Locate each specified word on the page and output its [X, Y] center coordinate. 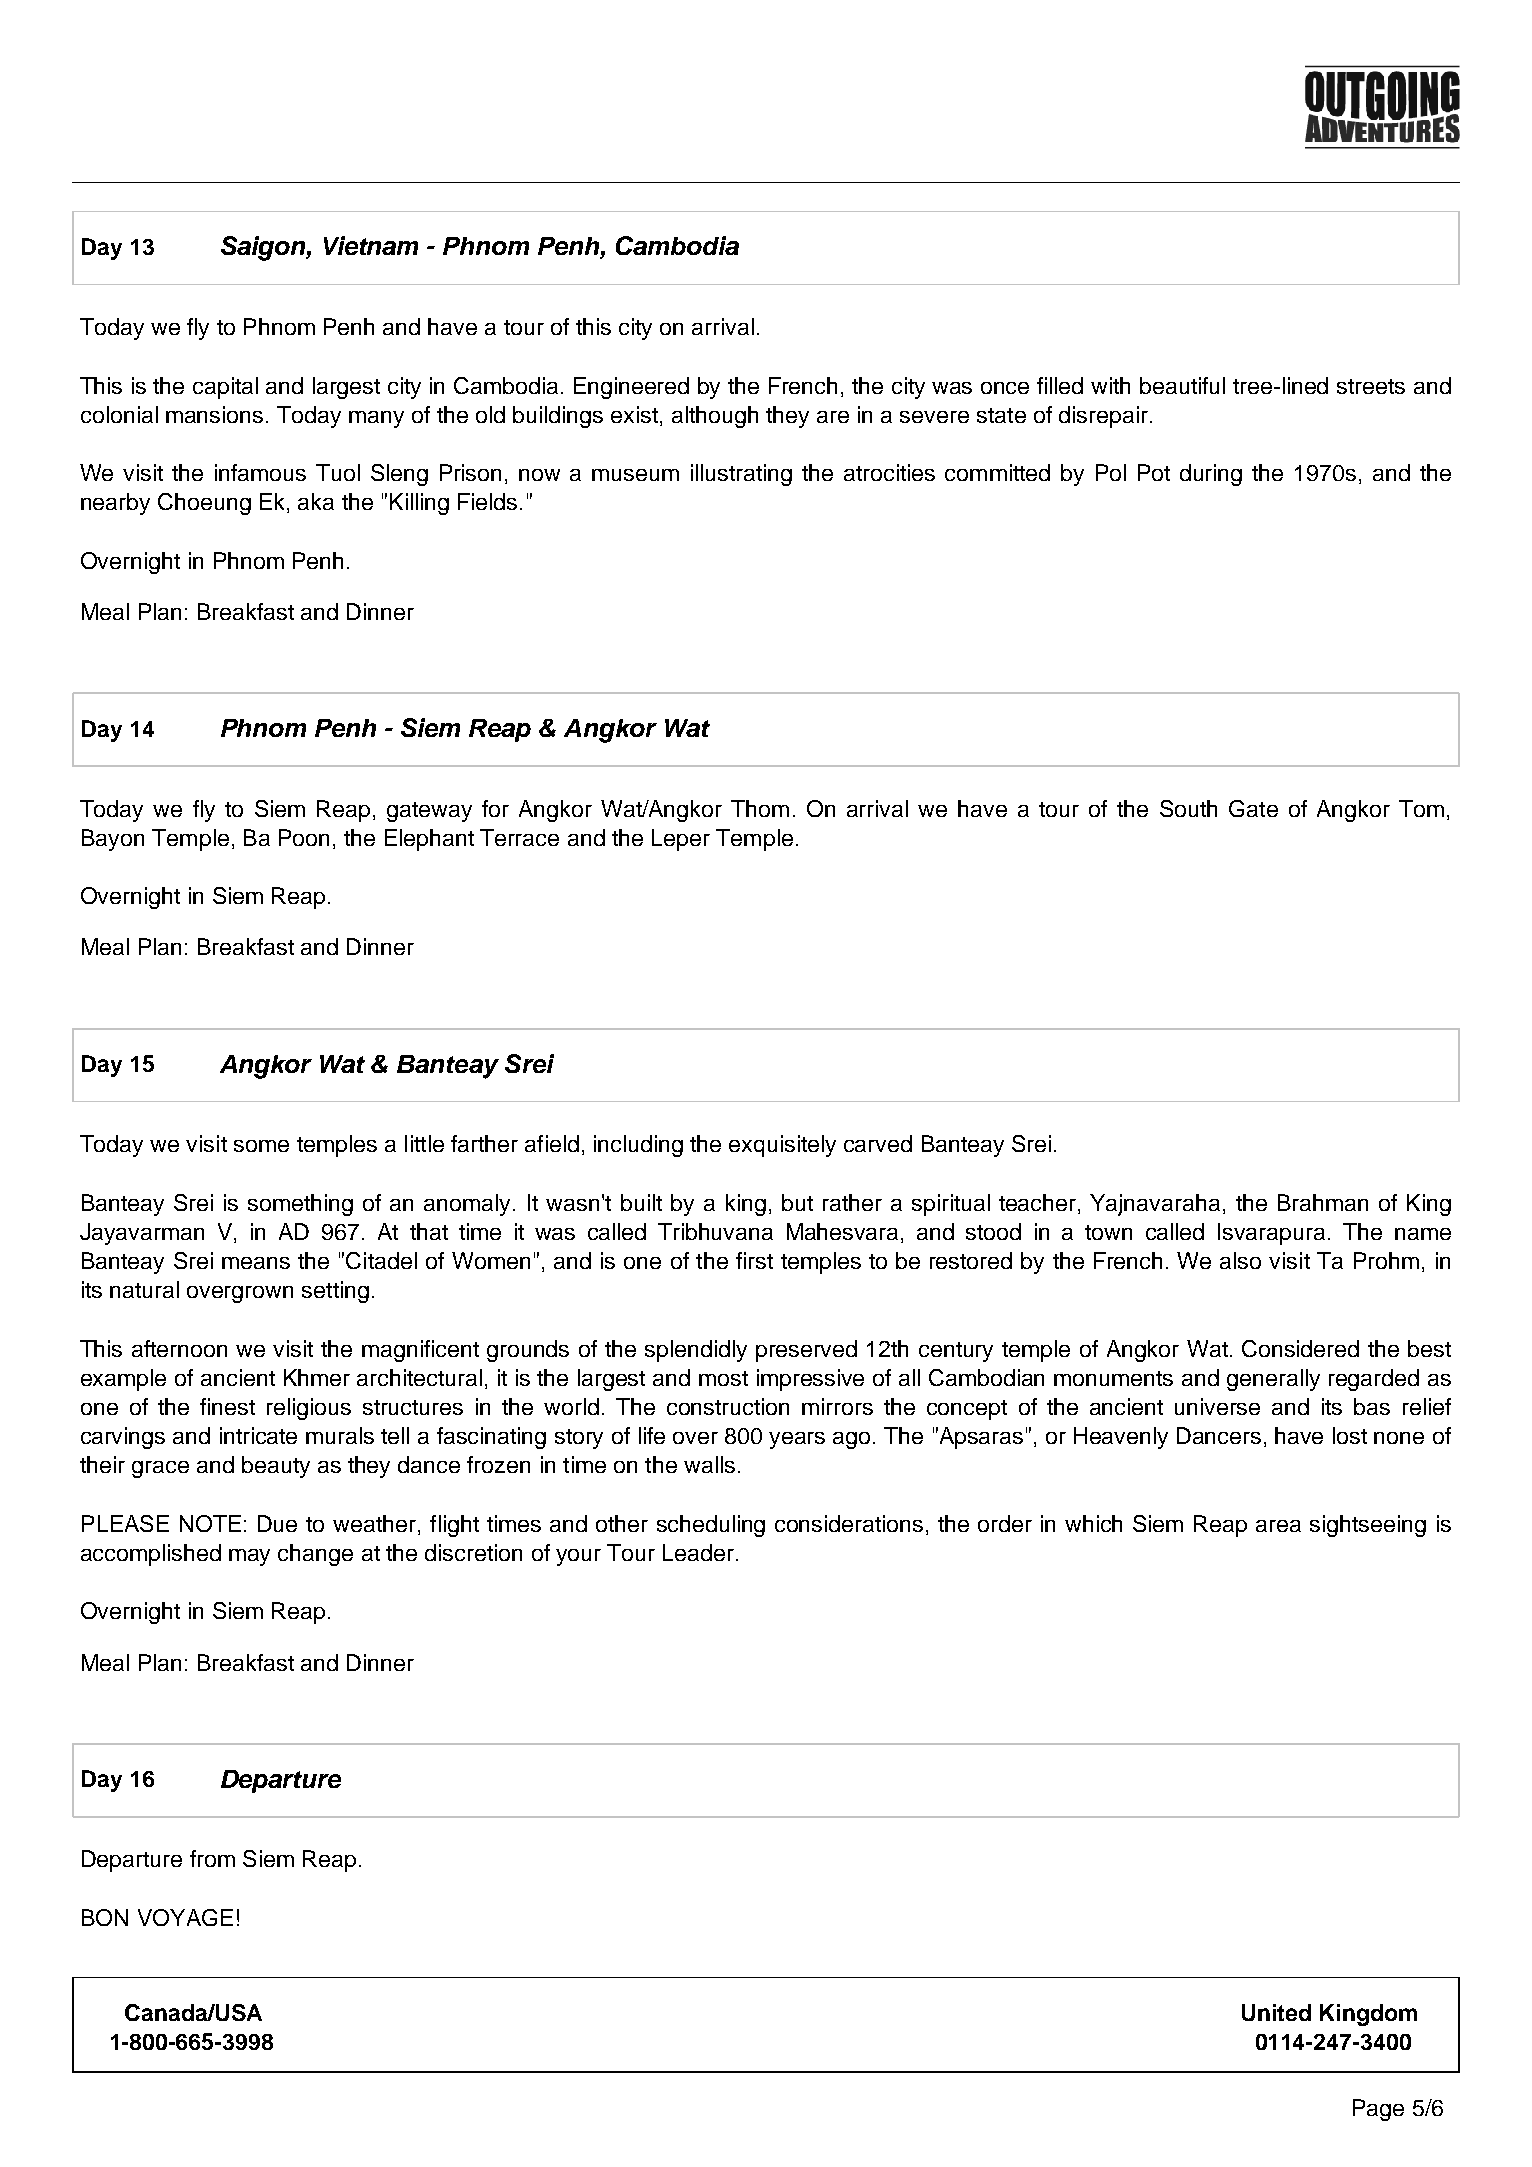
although [715, 417]
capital [225, 388]
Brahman [1323, 1202]
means [256, 1263]
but [797, 1202]
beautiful [1182, 385]
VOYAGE [185, 1917]
